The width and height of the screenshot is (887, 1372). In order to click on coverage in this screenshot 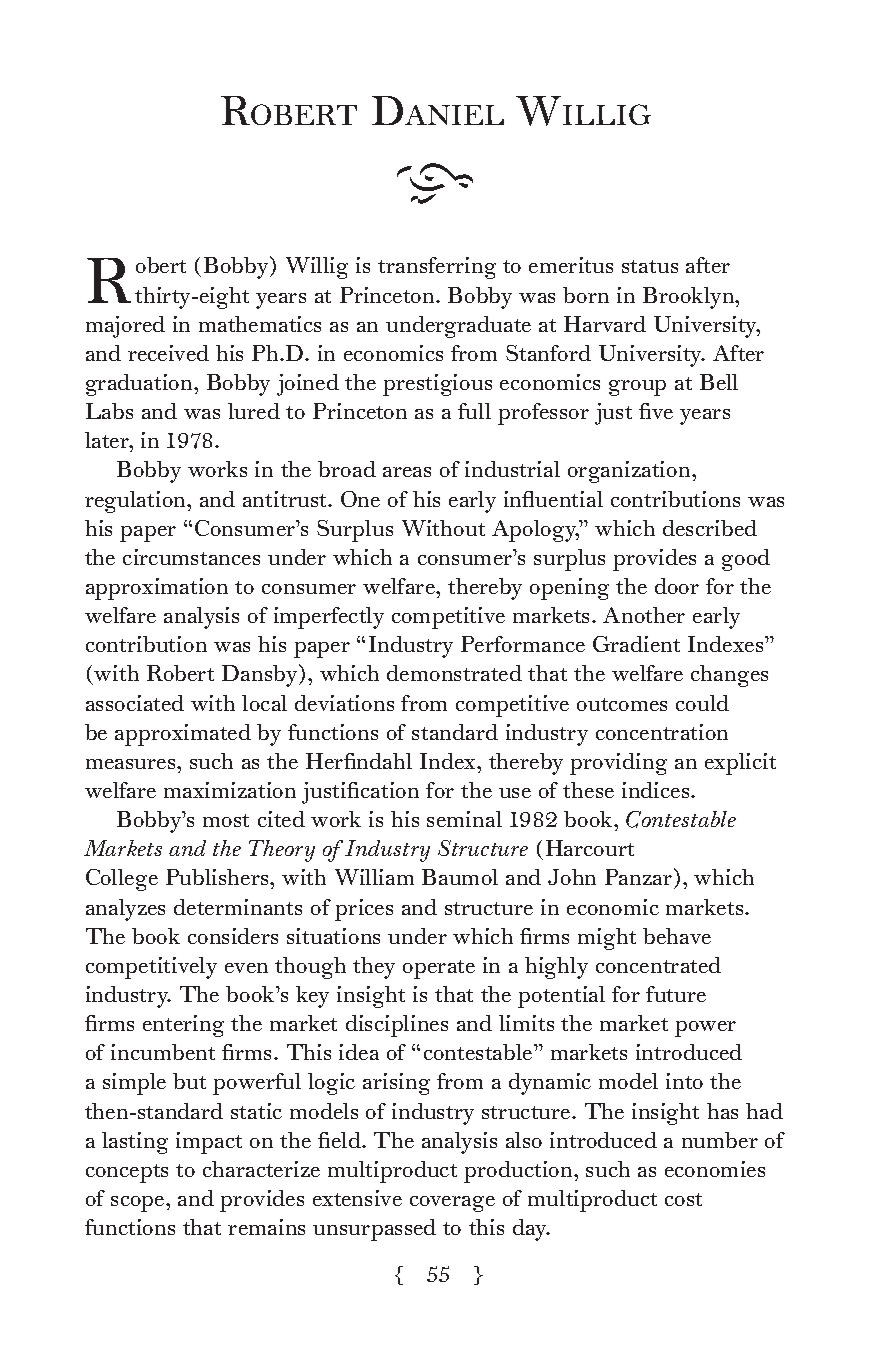, I will do `click(452, 1204)`.
